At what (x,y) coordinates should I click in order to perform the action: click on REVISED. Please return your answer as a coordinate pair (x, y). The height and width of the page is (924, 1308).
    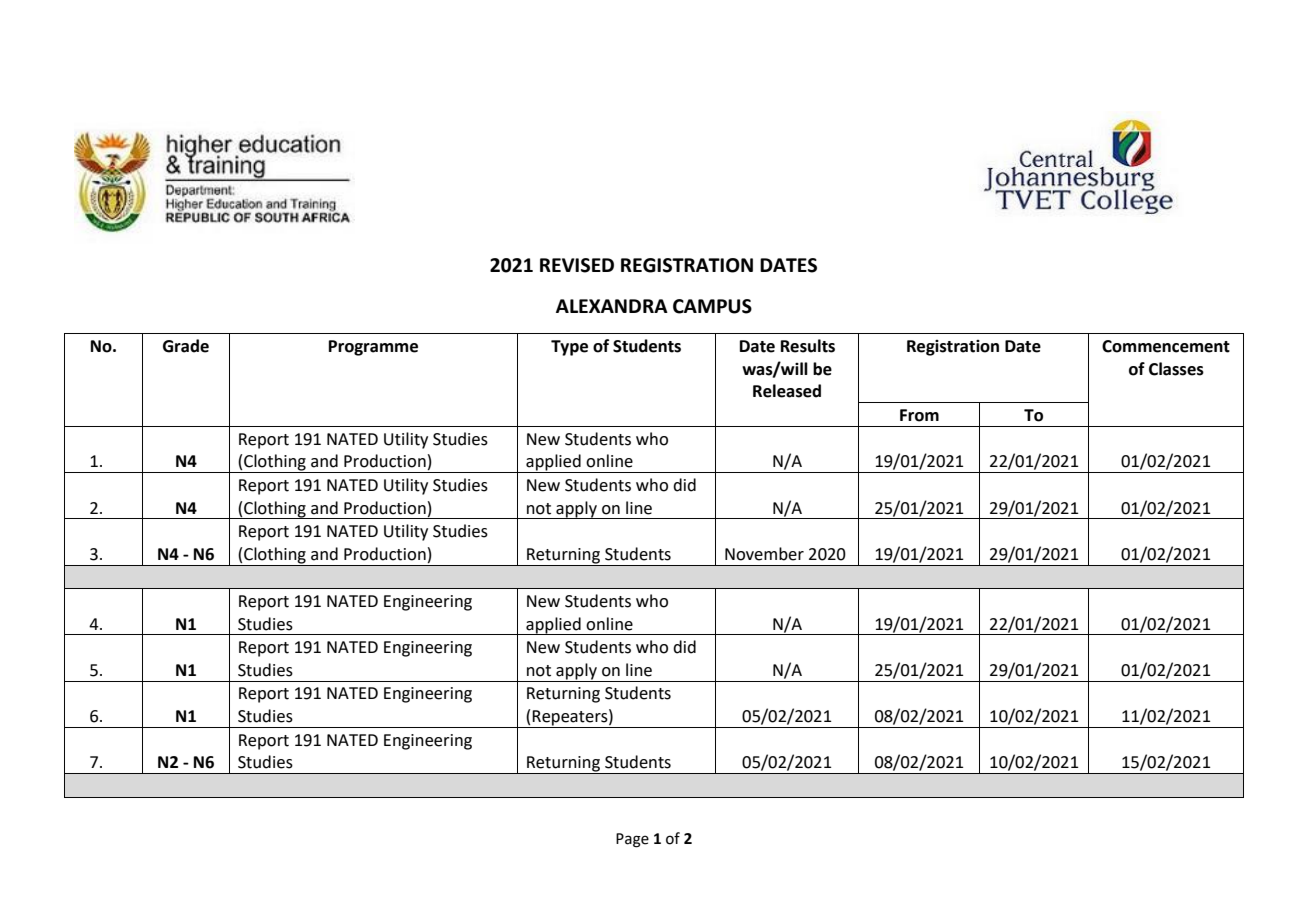
    Looking at the image, I should click on (577, 265).
